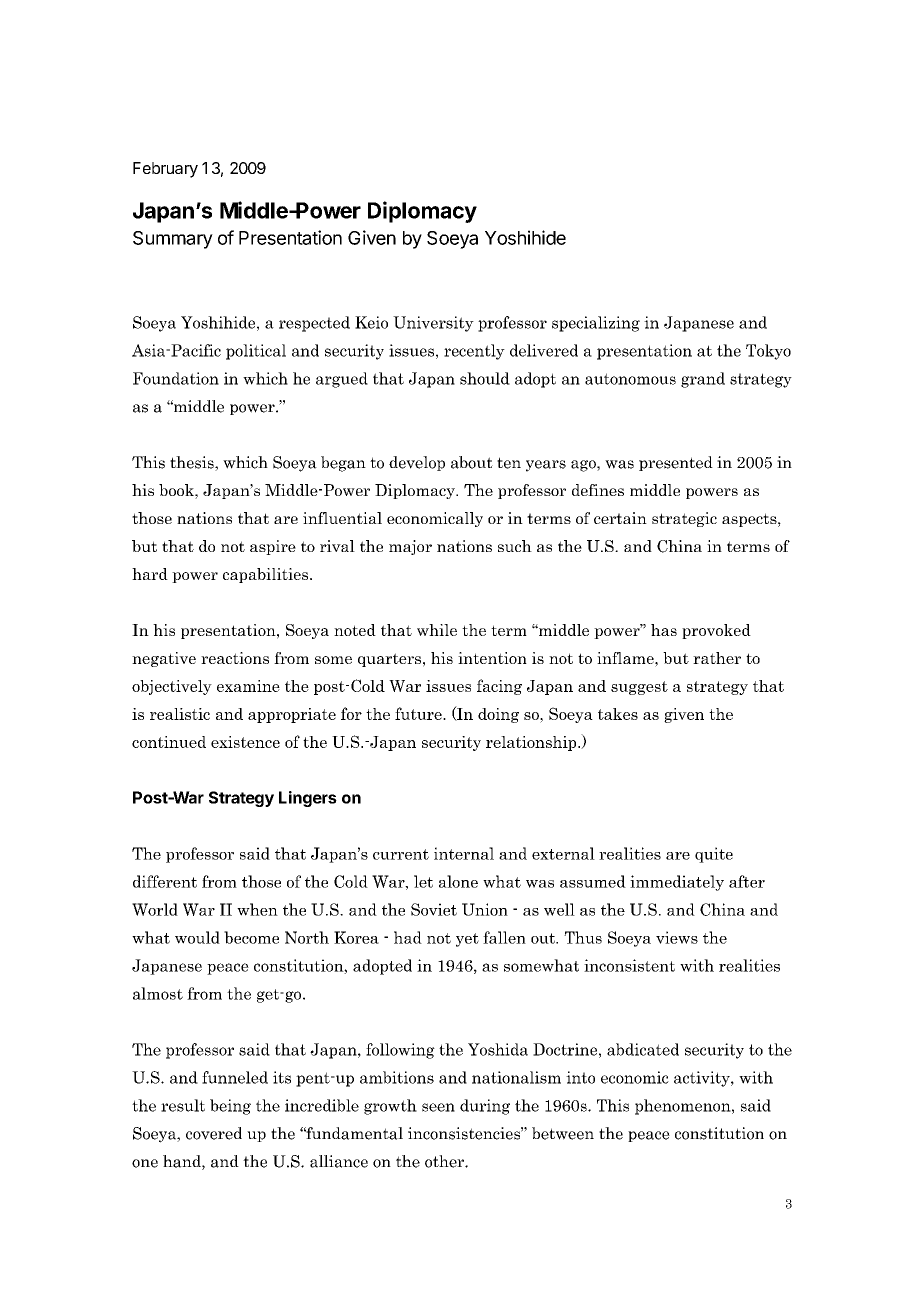 This page has height=1308, width=924. I want to click on Lingers, so click(308, 799).
